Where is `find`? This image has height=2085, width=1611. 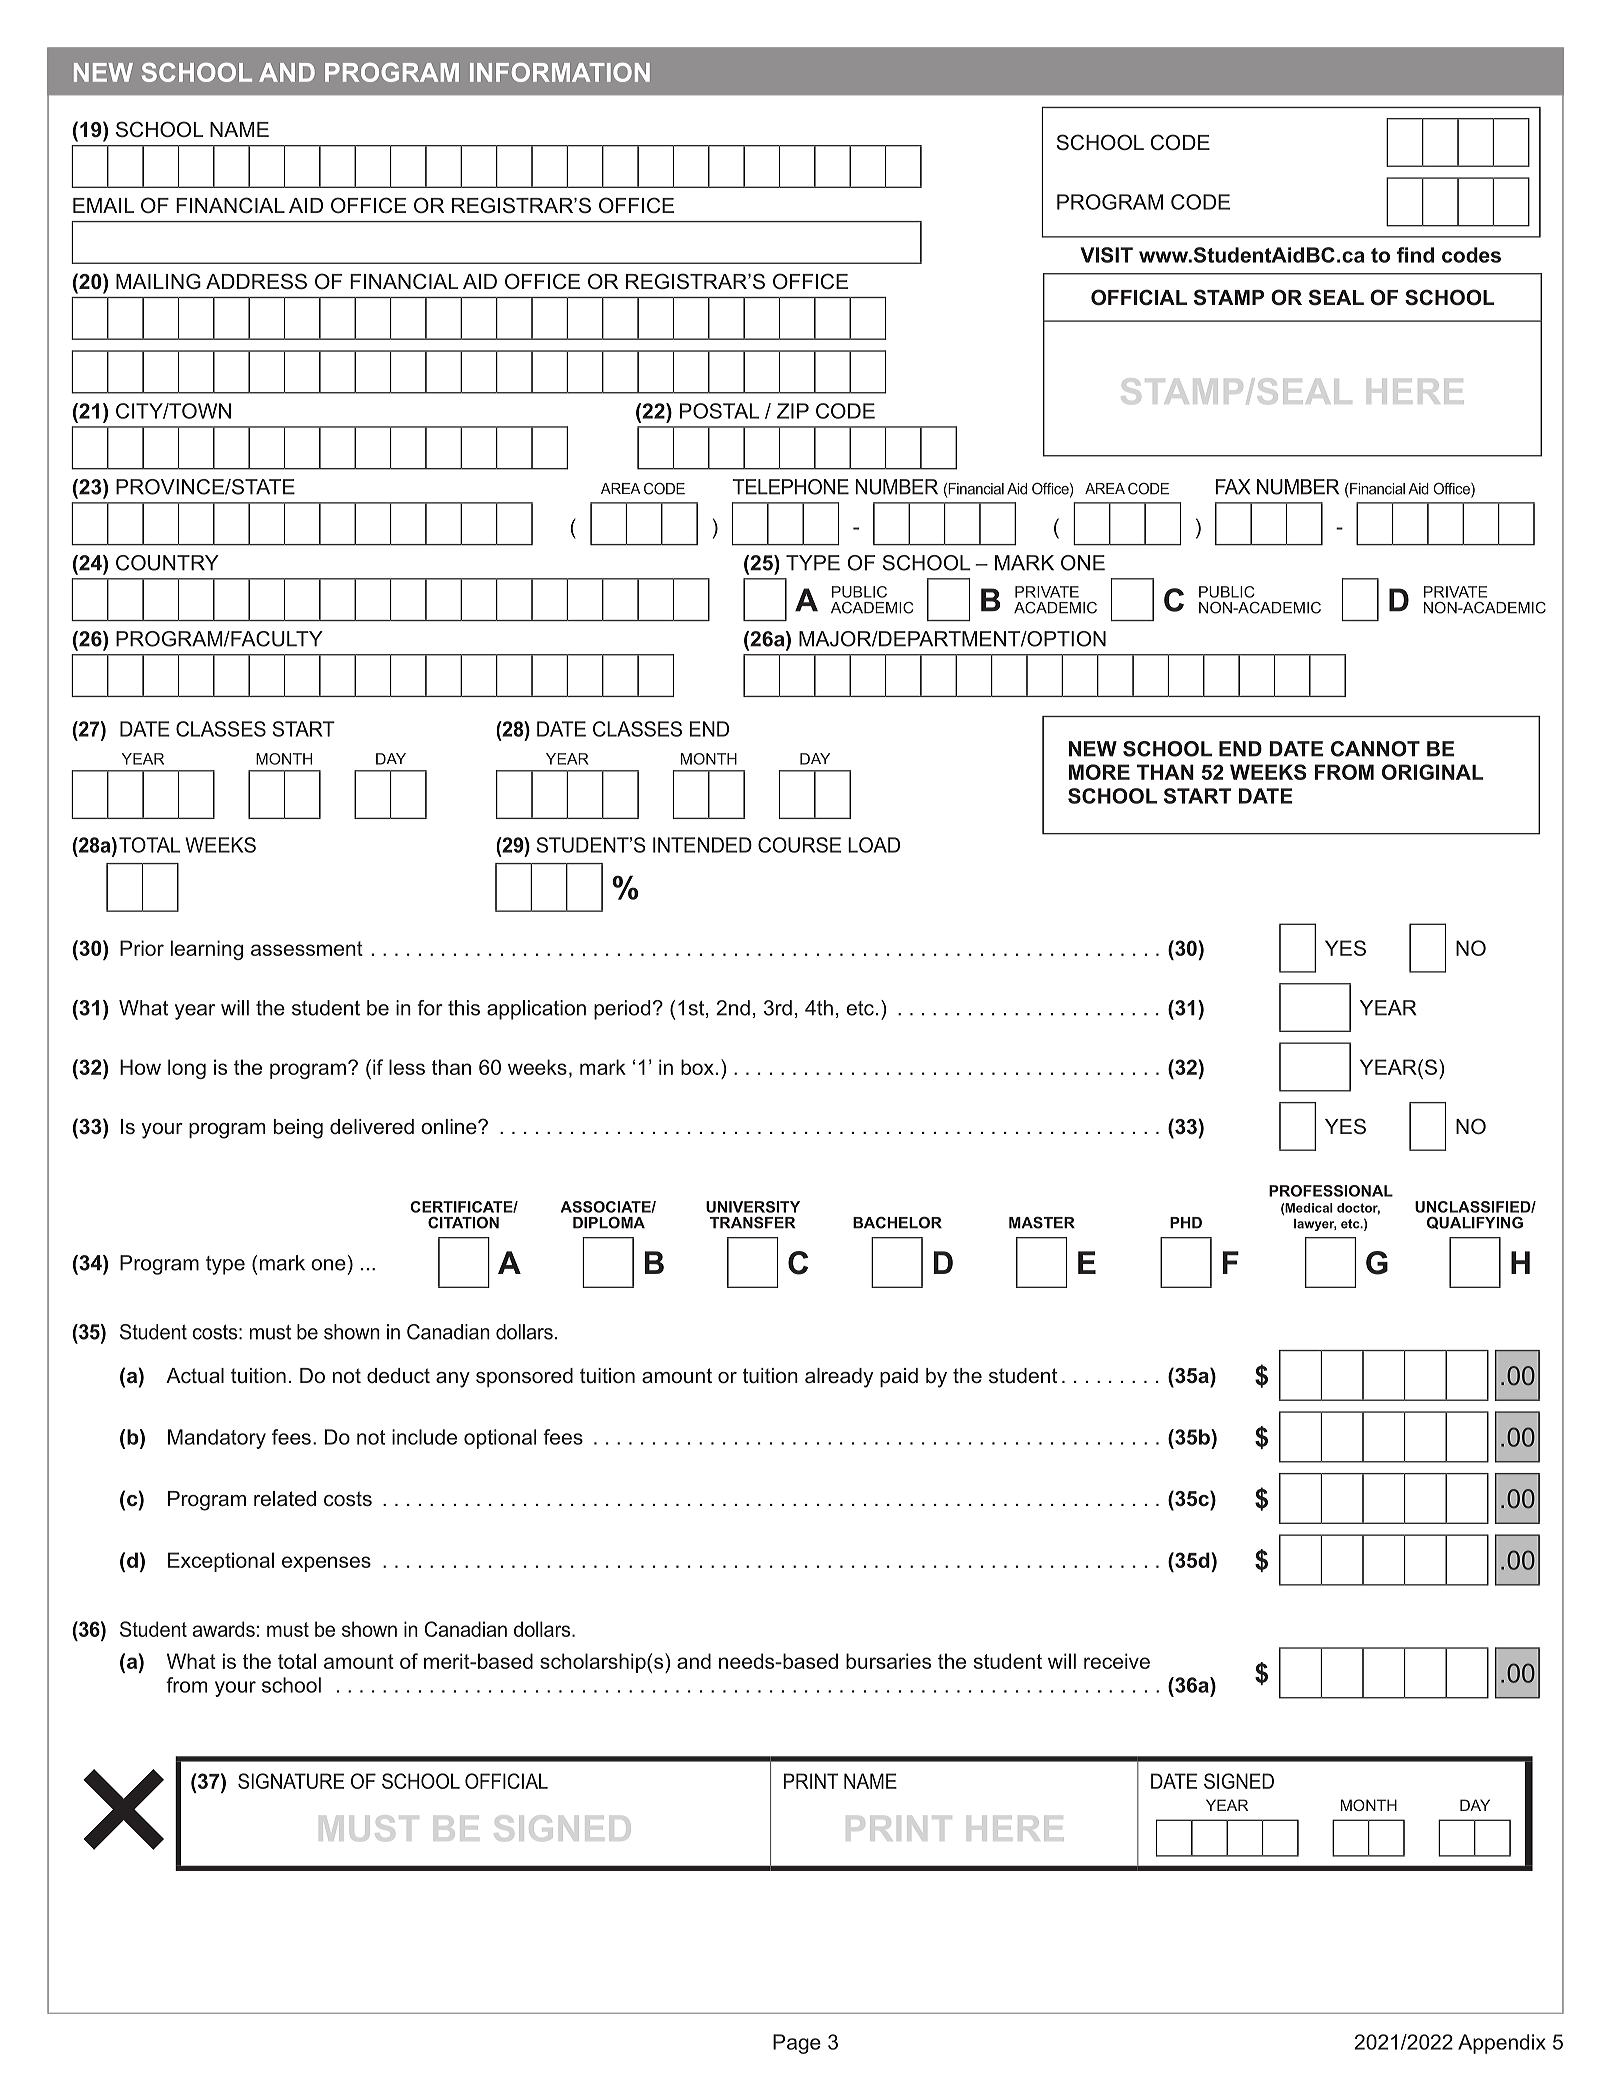
find is located at coordinates (1415, 255).
